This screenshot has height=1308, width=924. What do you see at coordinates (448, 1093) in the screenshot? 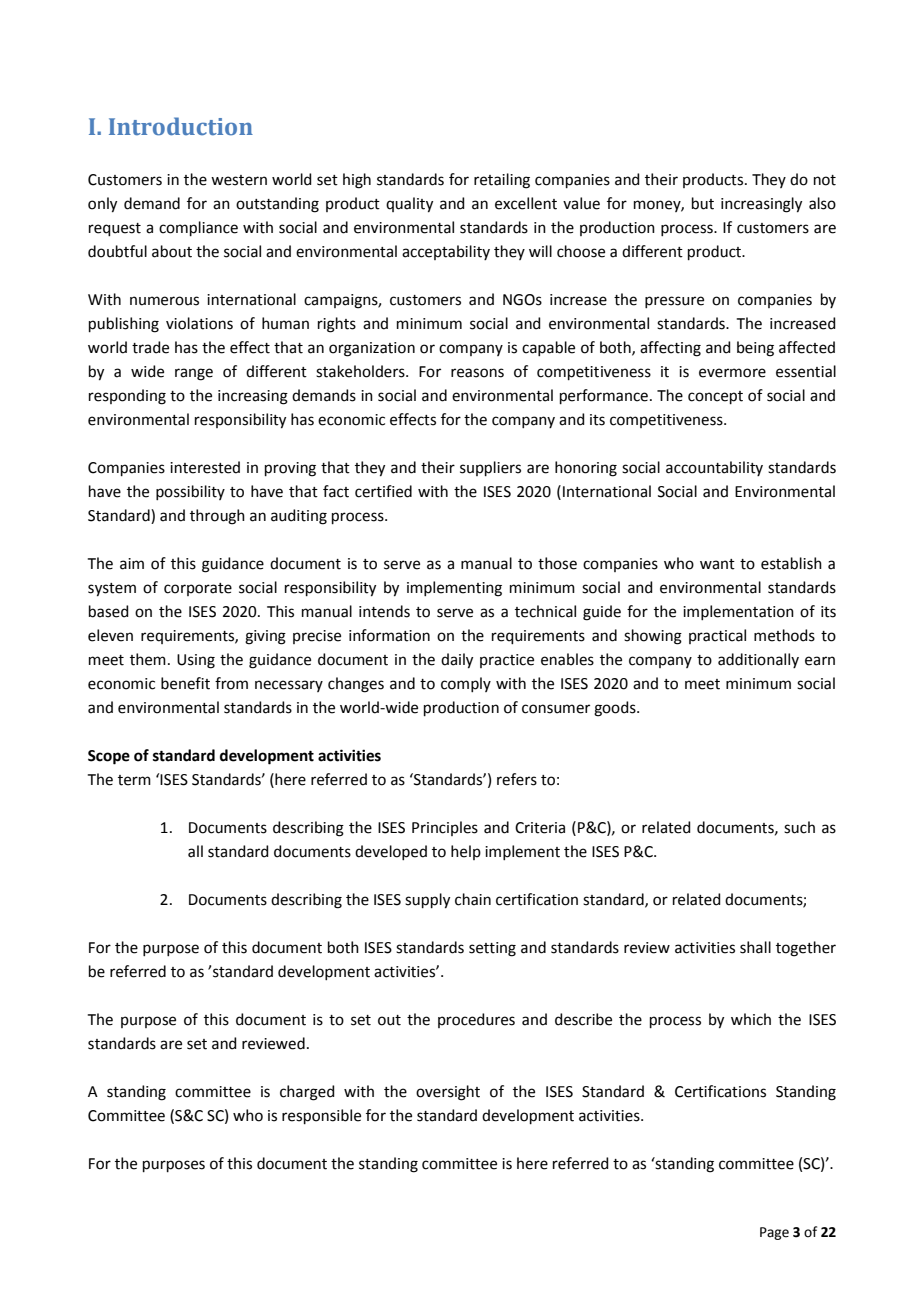
I see `oversight` at bounding box center [448, 1093].
